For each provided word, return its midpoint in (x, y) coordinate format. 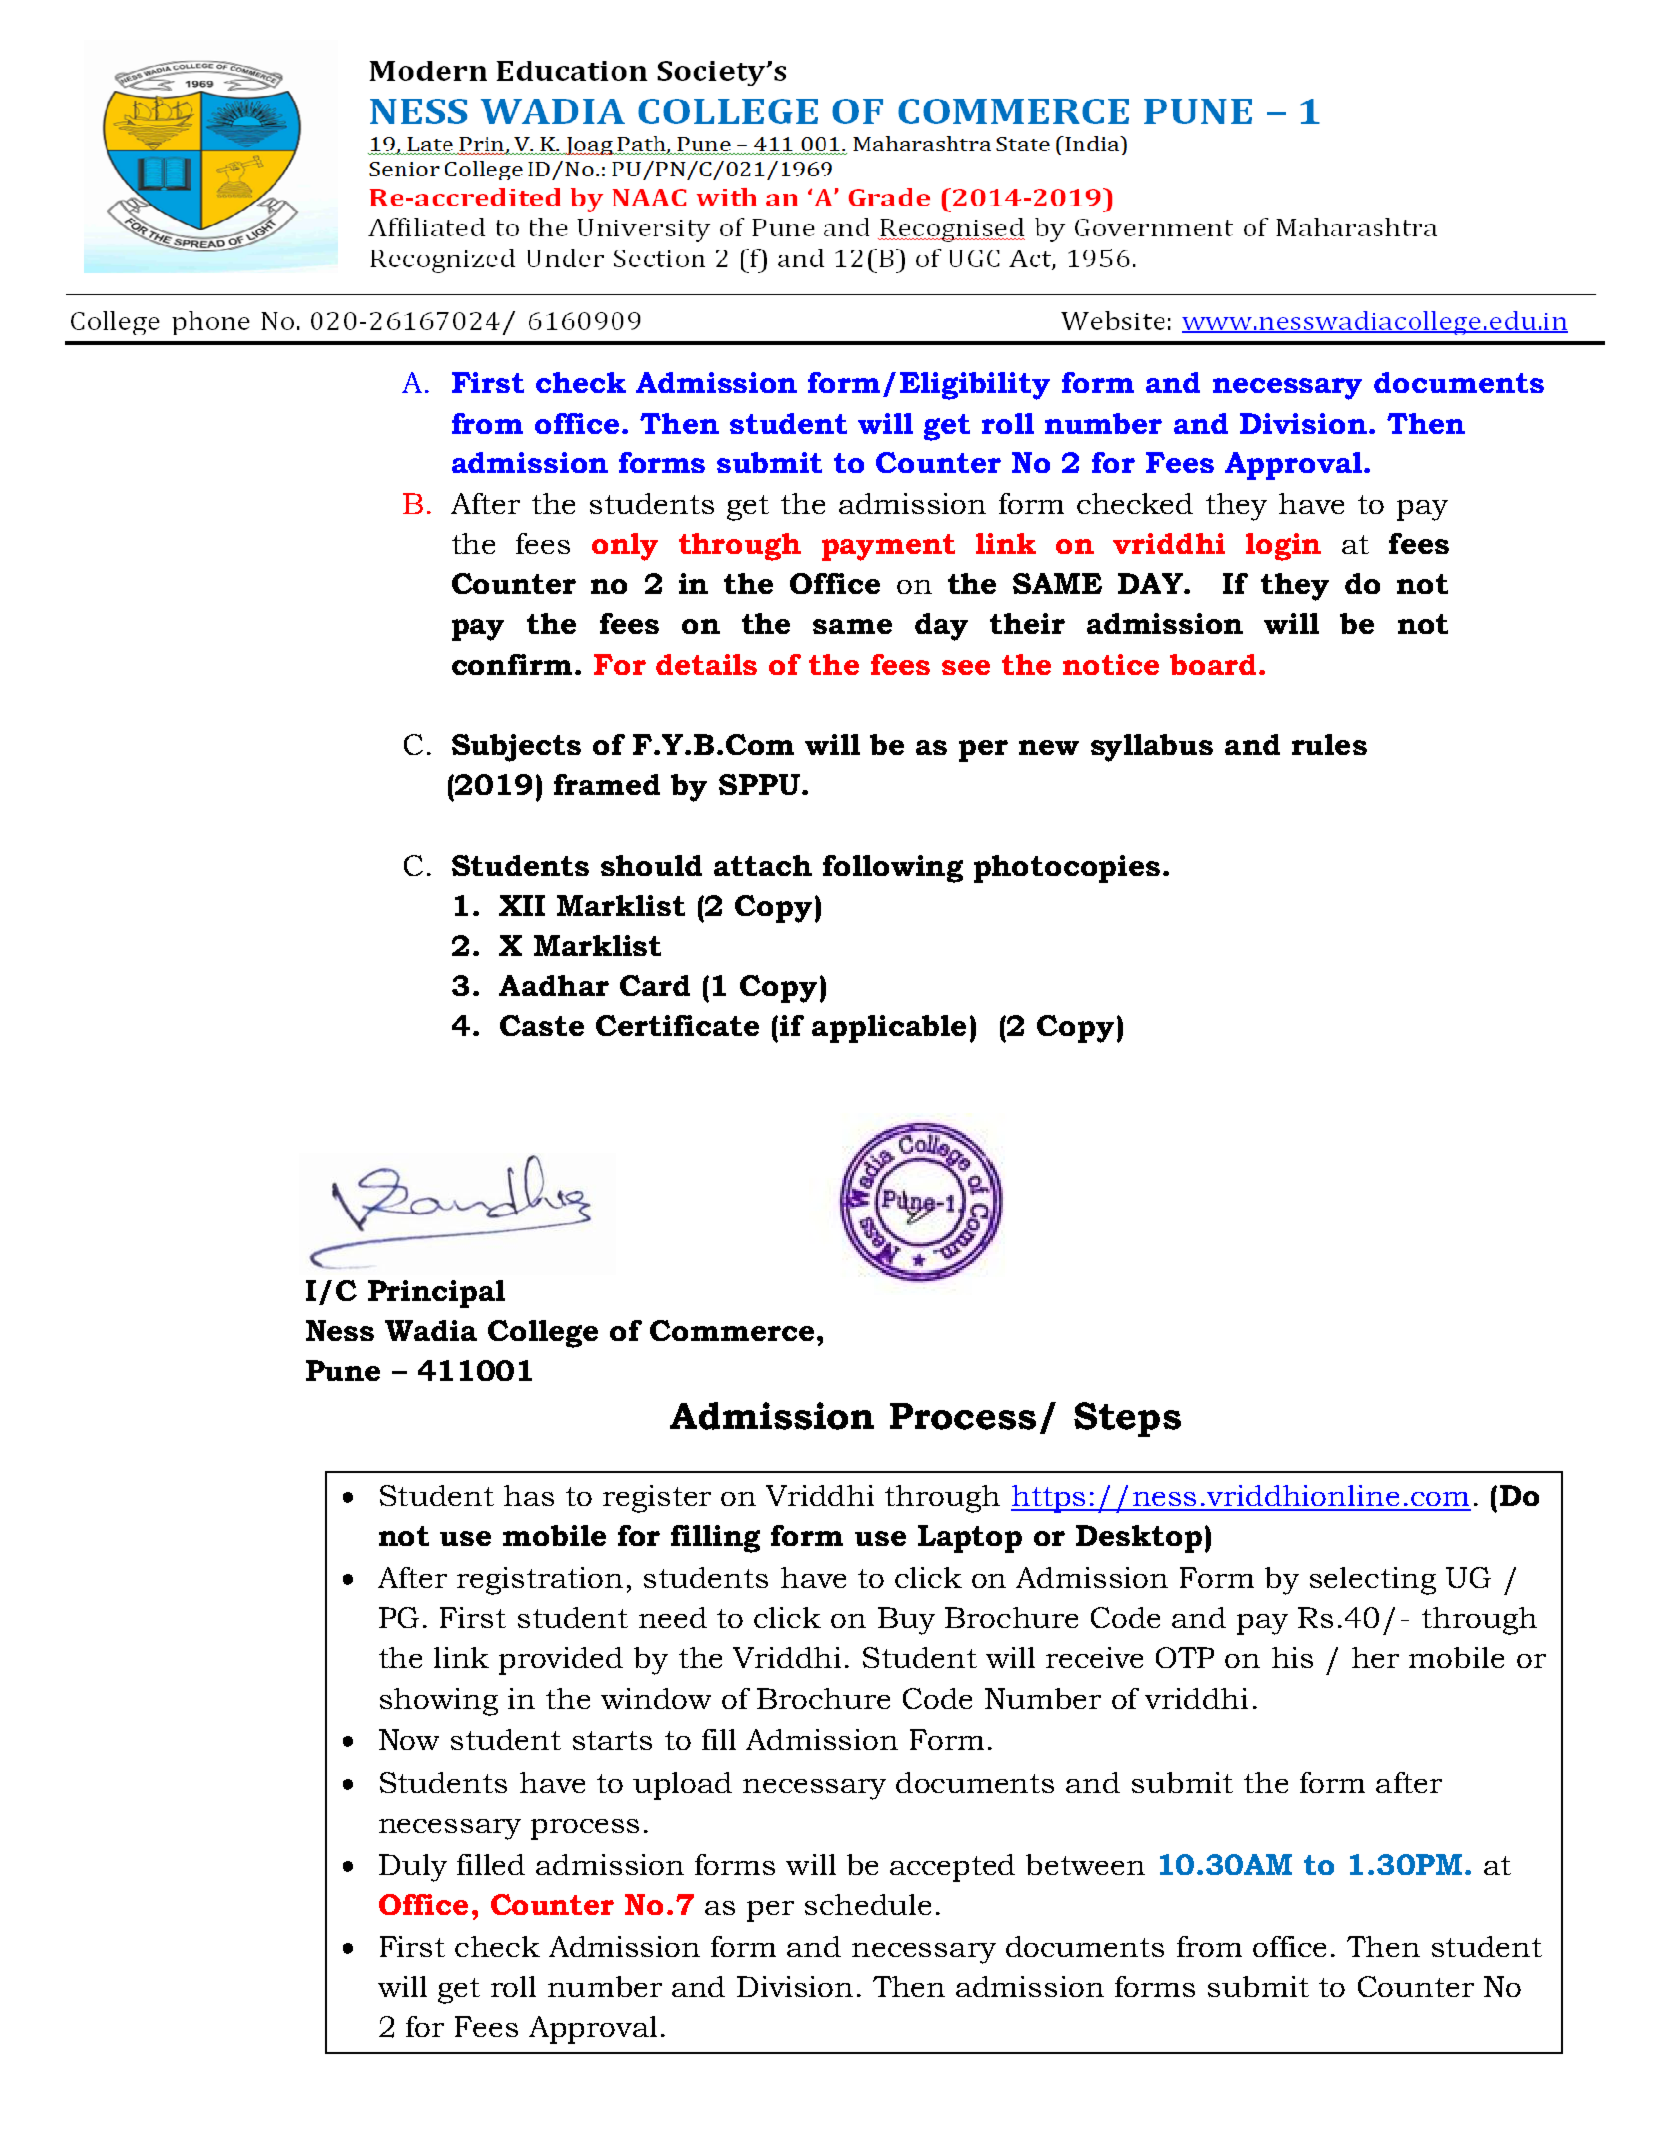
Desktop (1139, 1539)
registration (540, 1581)
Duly (413, 1868)
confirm (512, 664)
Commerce (732, 1330)
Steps (1127, 1419)
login (1283, 547)
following (893, 869)
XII (522, 905)
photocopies (1067, 869)
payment (888, 547)
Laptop (970, 1539)
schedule (868, 1904)
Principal (436, 1294)
